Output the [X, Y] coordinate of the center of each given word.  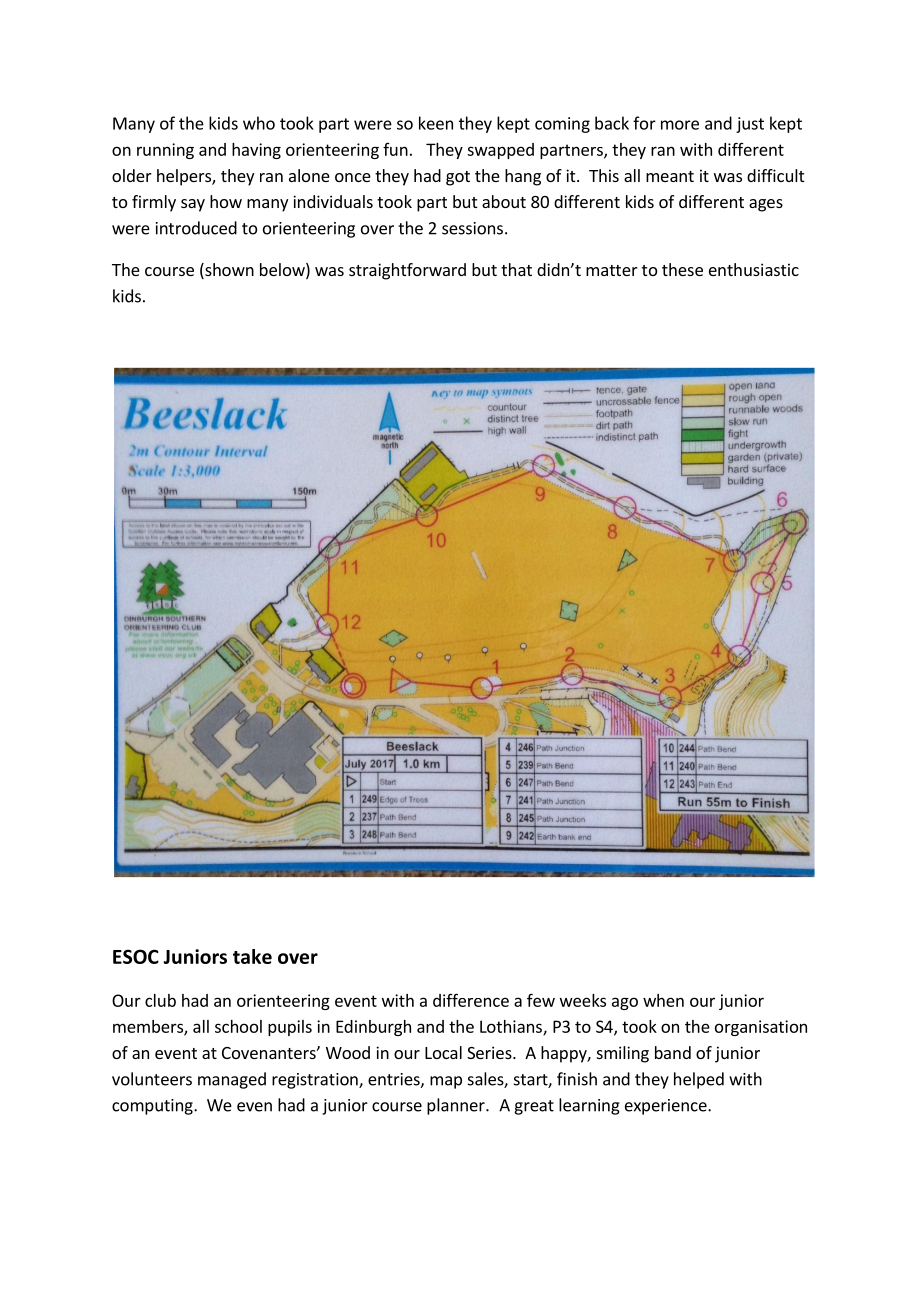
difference [471, 1000]
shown [228, 271]
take [252, 956]
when [663, 1000]
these [682, 269]
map [446, 1082]
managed [232, 1080]
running [165, 151]
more [680, 125]
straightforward [407, 271]
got [458, 178]
